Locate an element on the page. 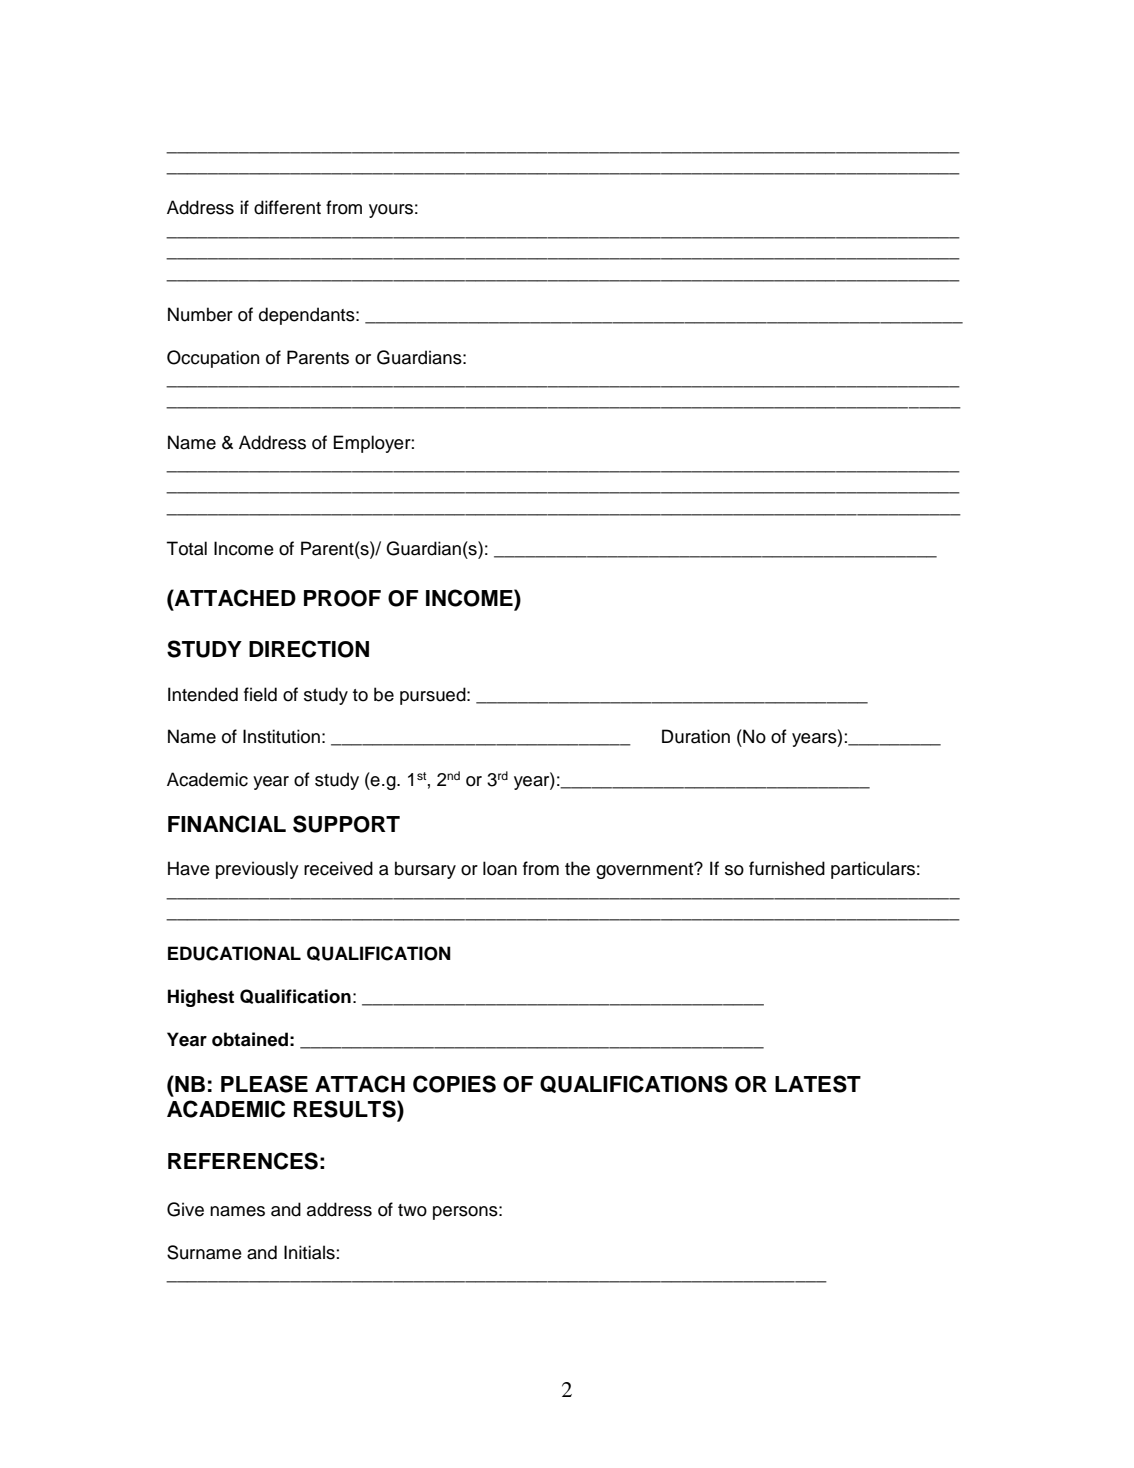  Duration is located at coordinates (696, 736).
